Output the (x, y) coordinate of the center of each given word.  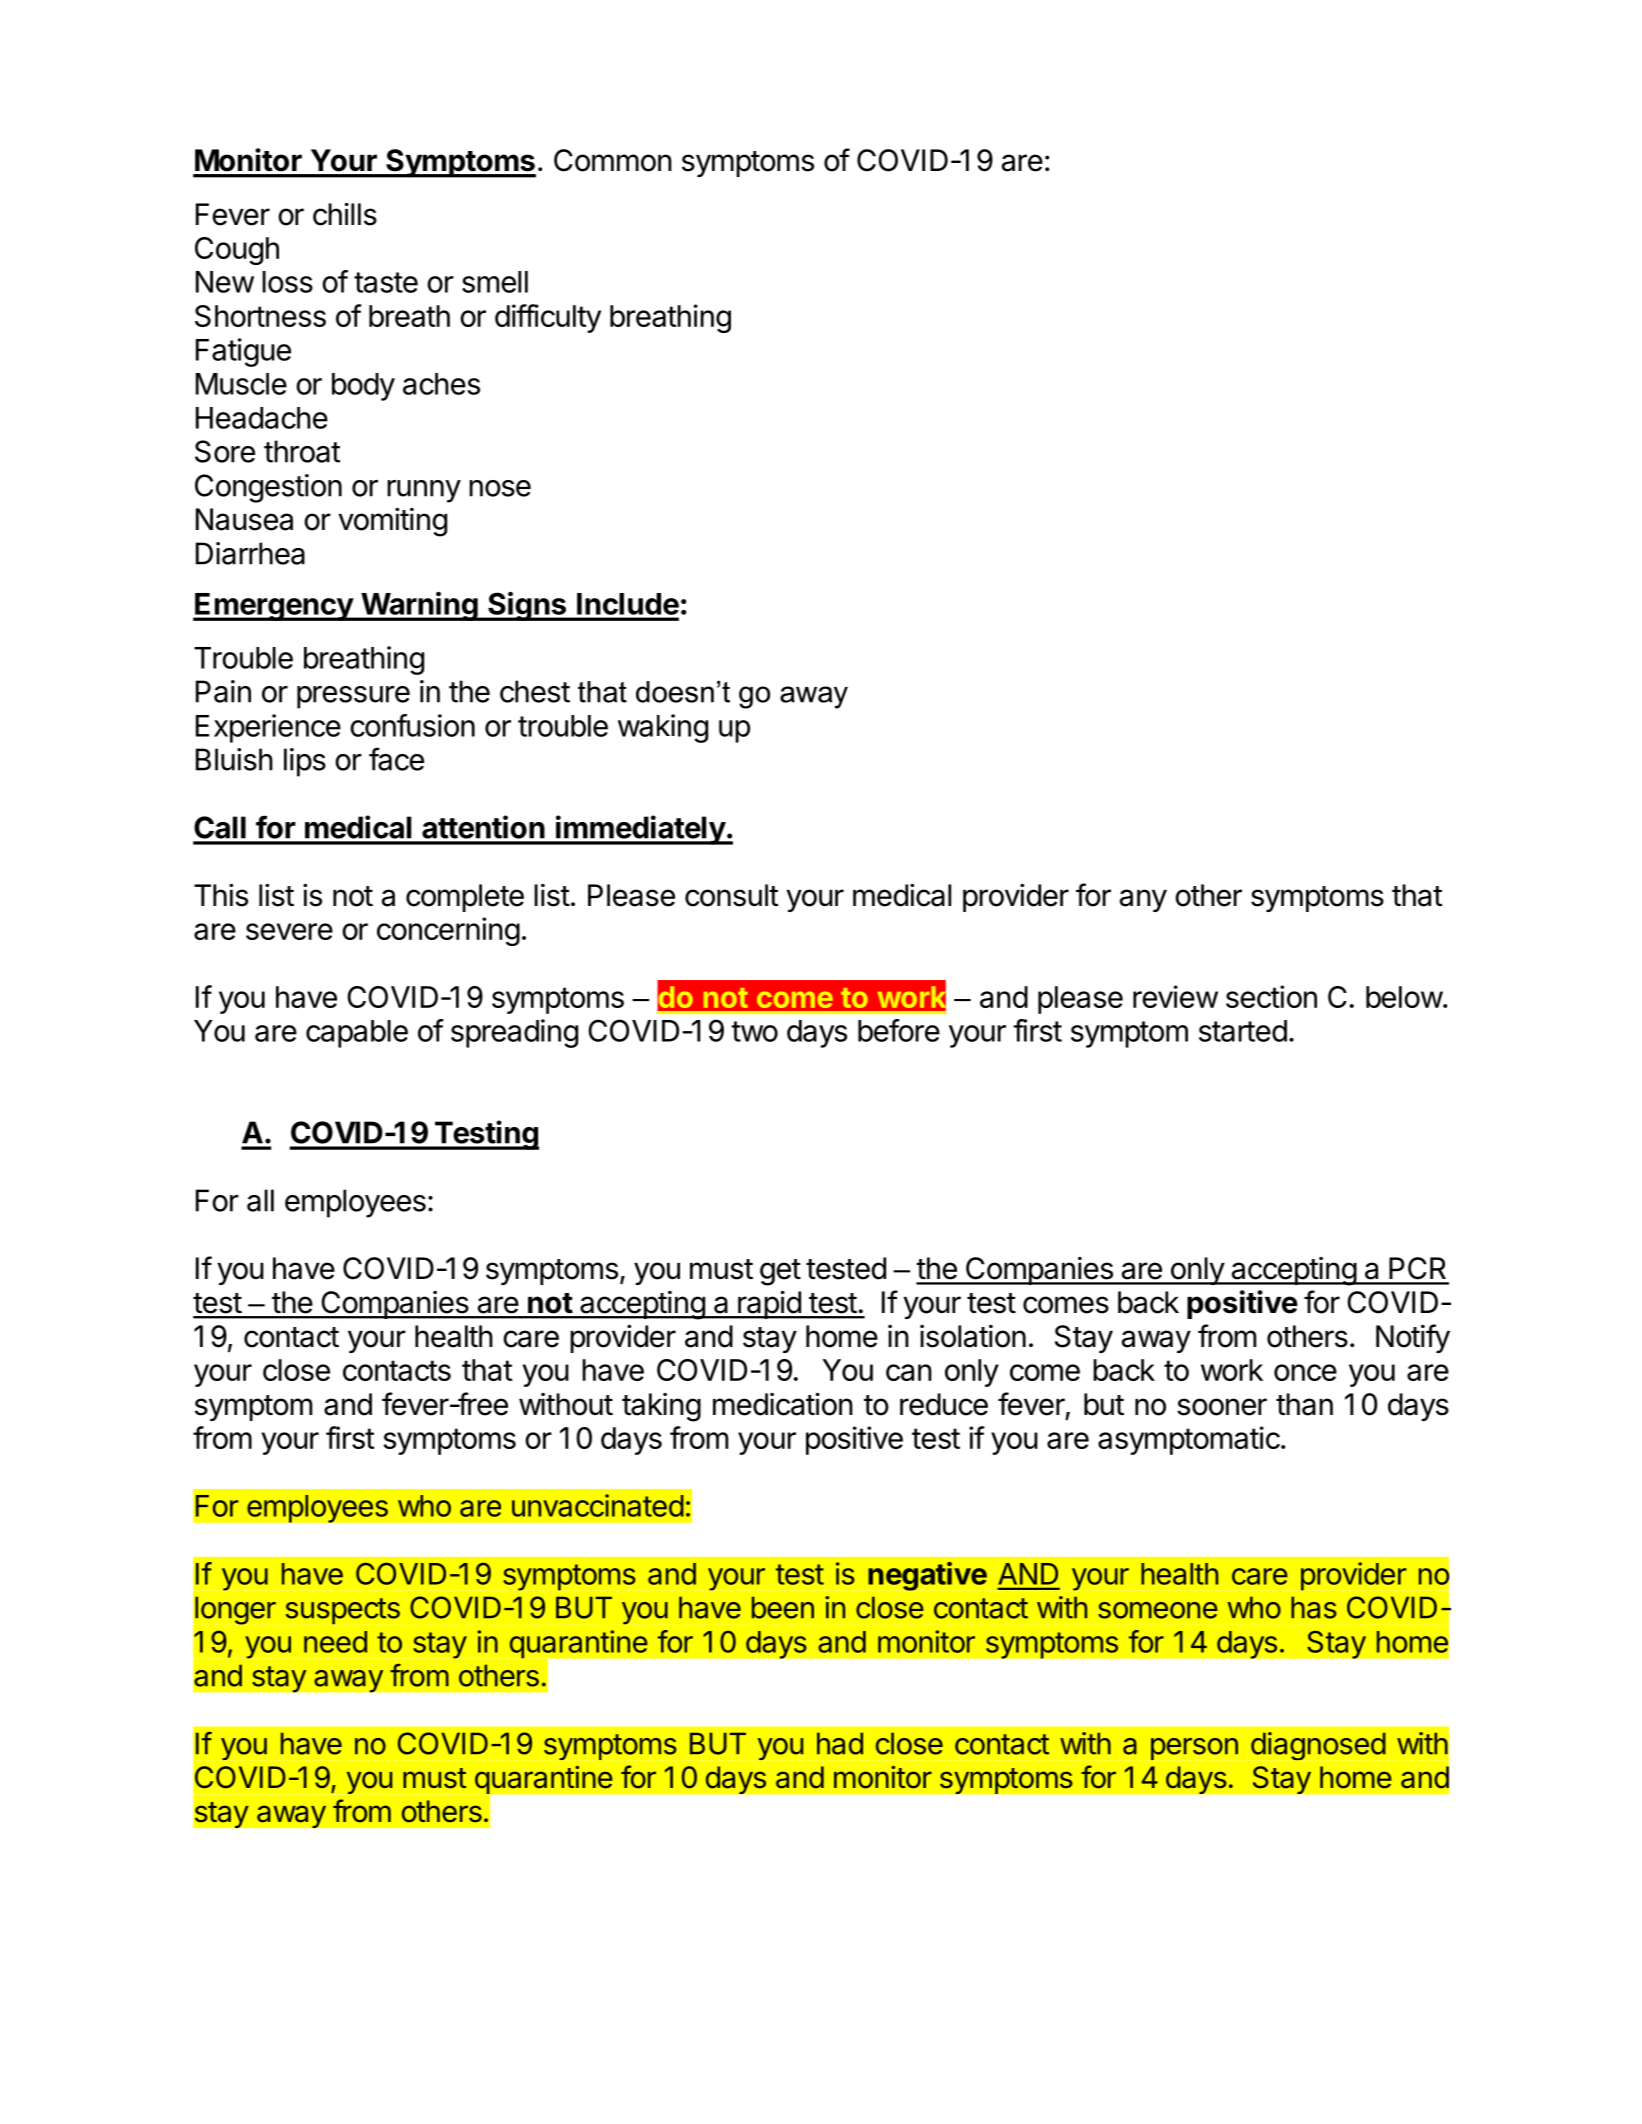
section (1271, 996)
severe (289, 931)
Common (613, 160)
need (335, 1642)
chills (345, 214)
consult (732, 895)
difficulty (548, 318)
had (840, 1743)
